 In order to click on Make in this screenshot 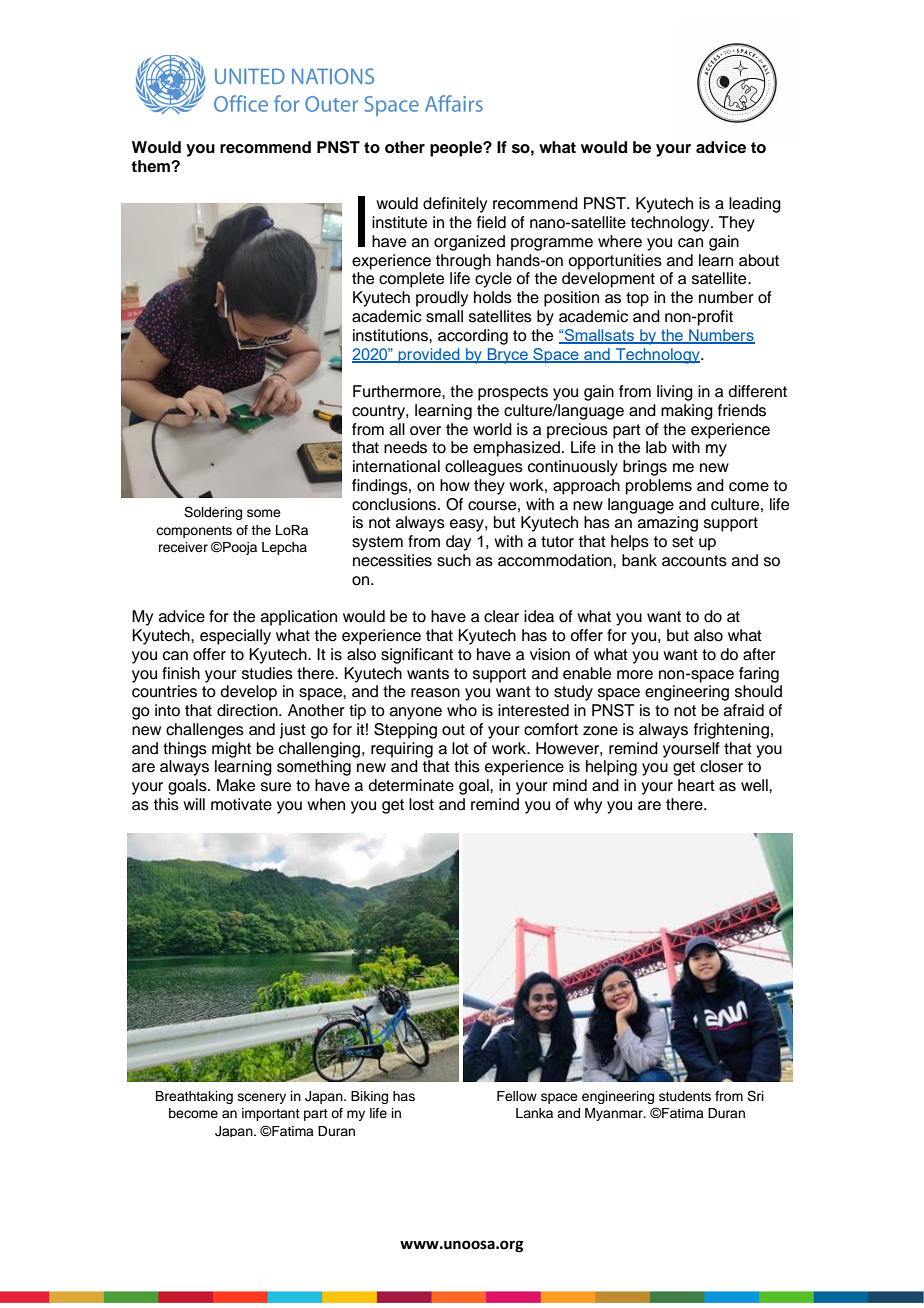, I will do `click(236, 785)`.
